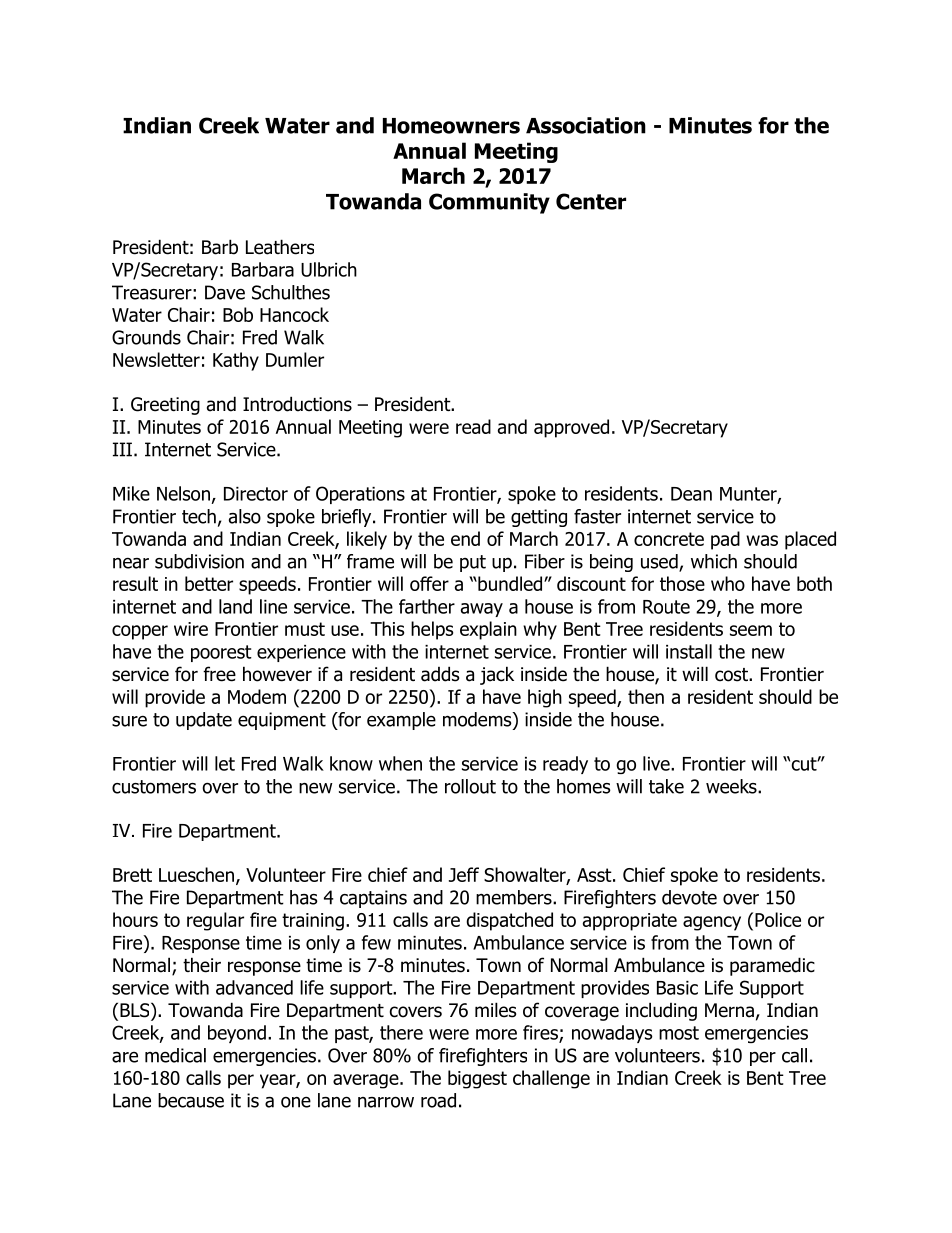  Describe the element at coordinates (451, 126) in the screenshot. I see `Homeowners` at that location.
